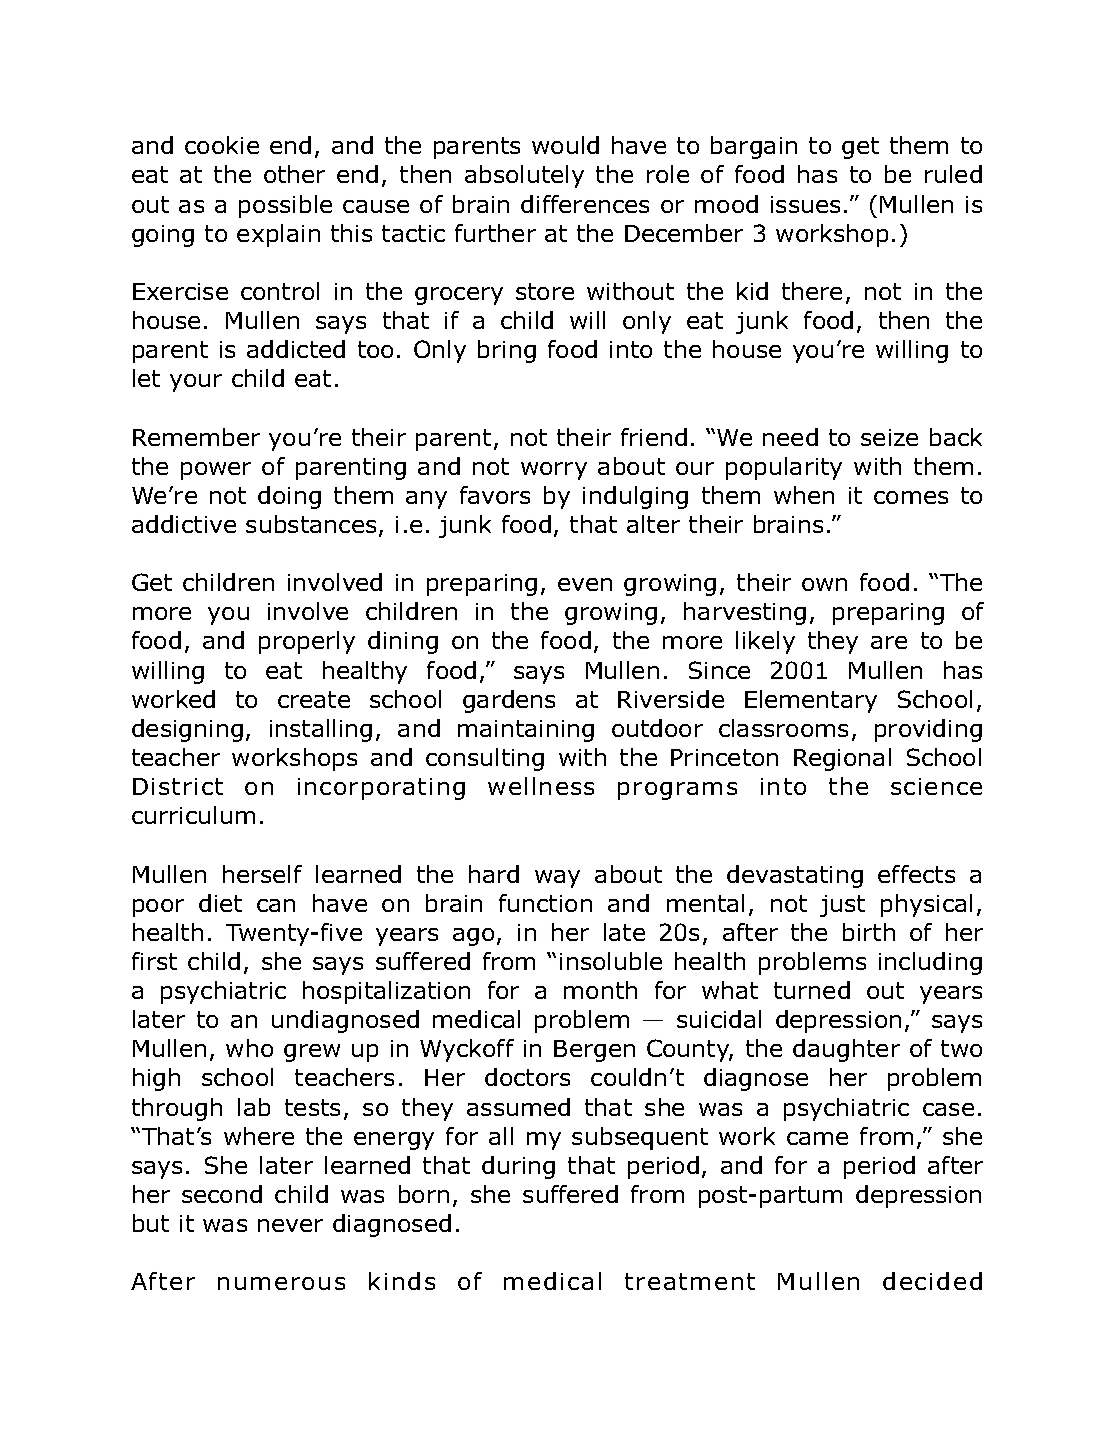  I want to click on during, so click(518, 1167).
